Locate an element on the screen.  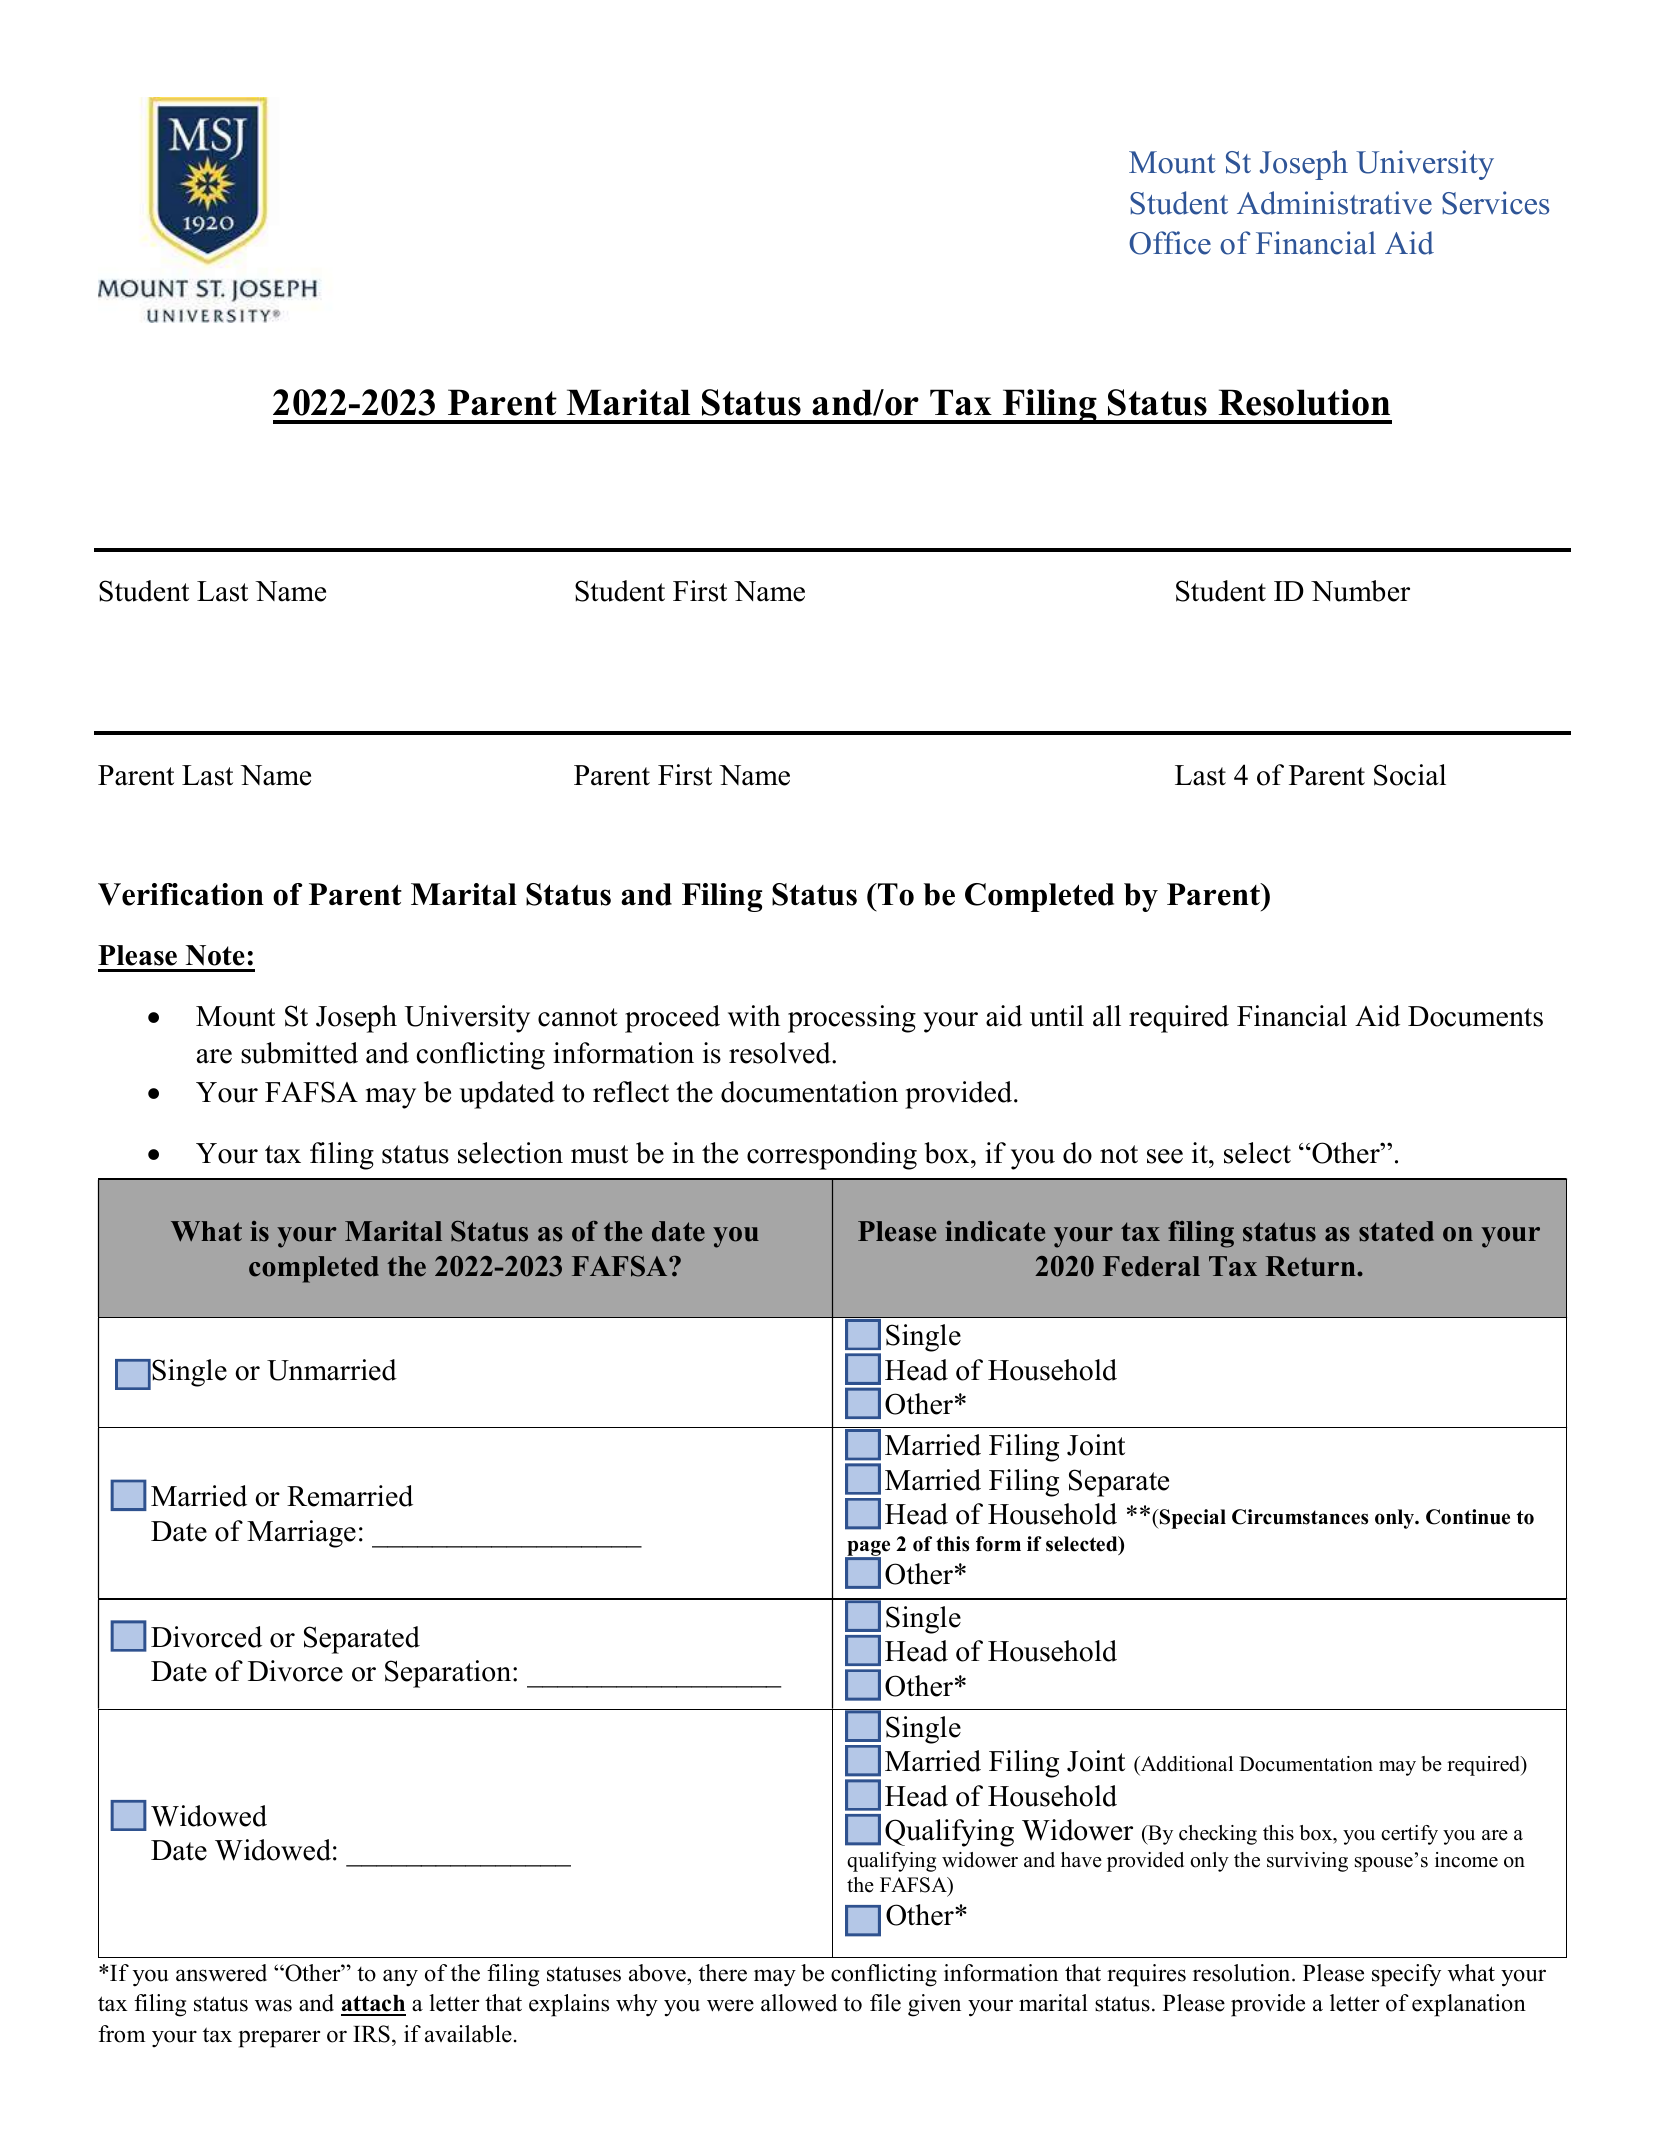
Separation is located at coordinates (449, 1674).
